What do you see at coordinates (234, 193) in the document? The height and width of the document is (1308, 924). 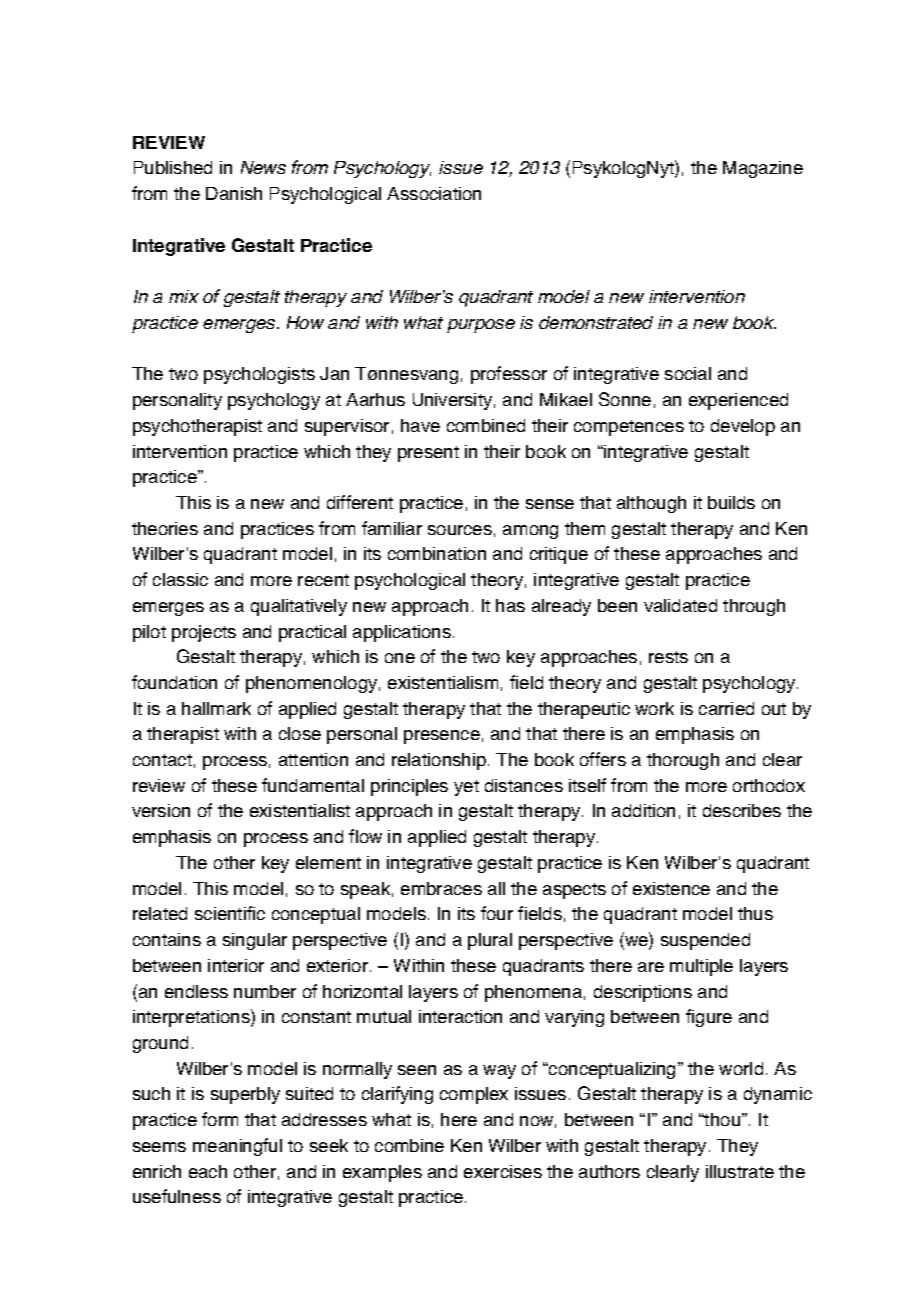 I see `Danish` at bounding box center [234, 193].
